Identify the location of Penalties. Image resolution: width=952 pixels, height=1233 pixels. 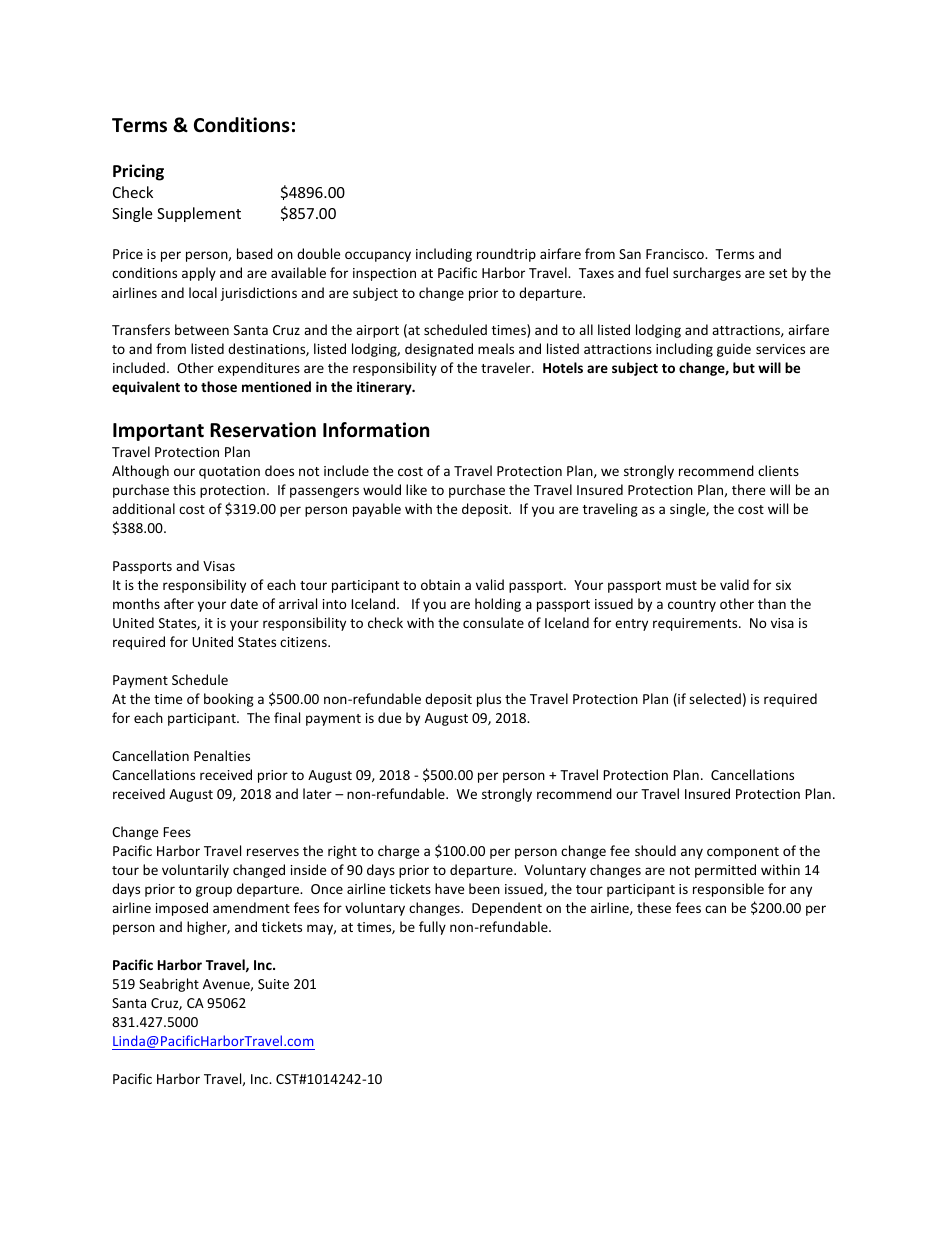
(222, 755).
